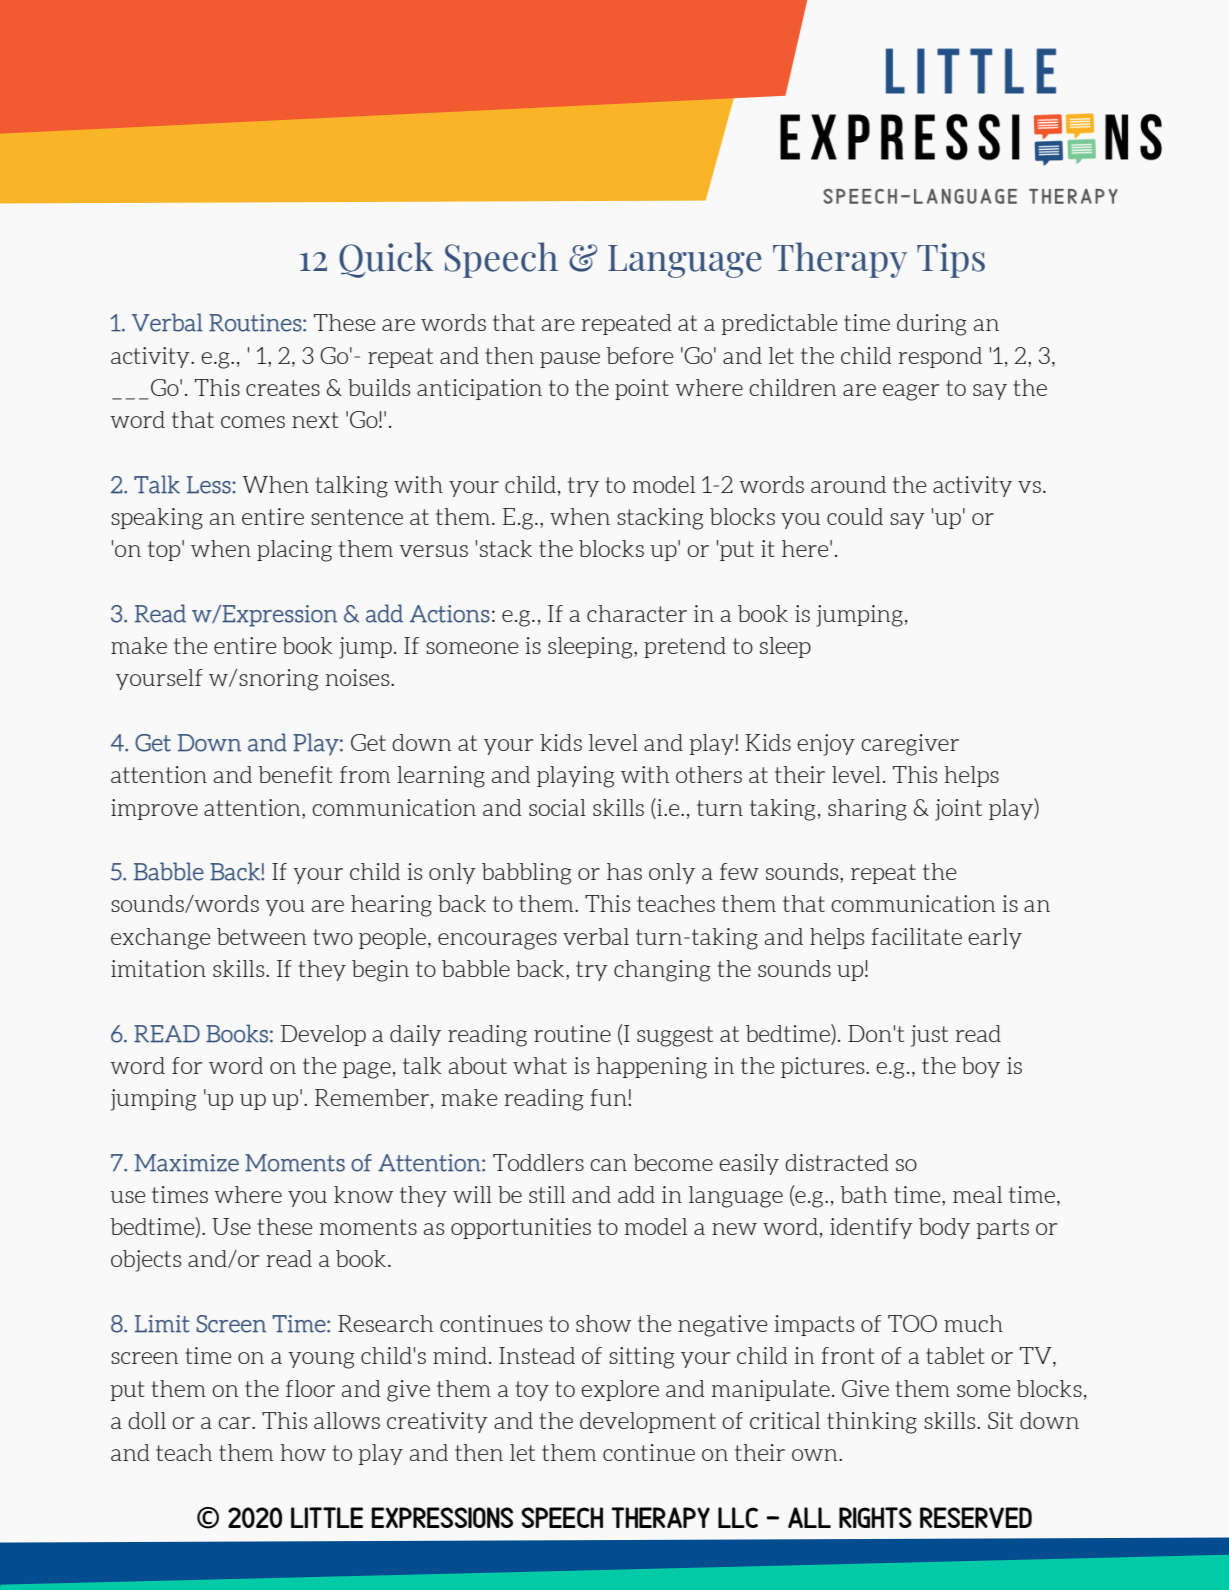  What do you see at coordinates (570, 360) in the page?
I see `pause` at bounding box center [570, 360].
